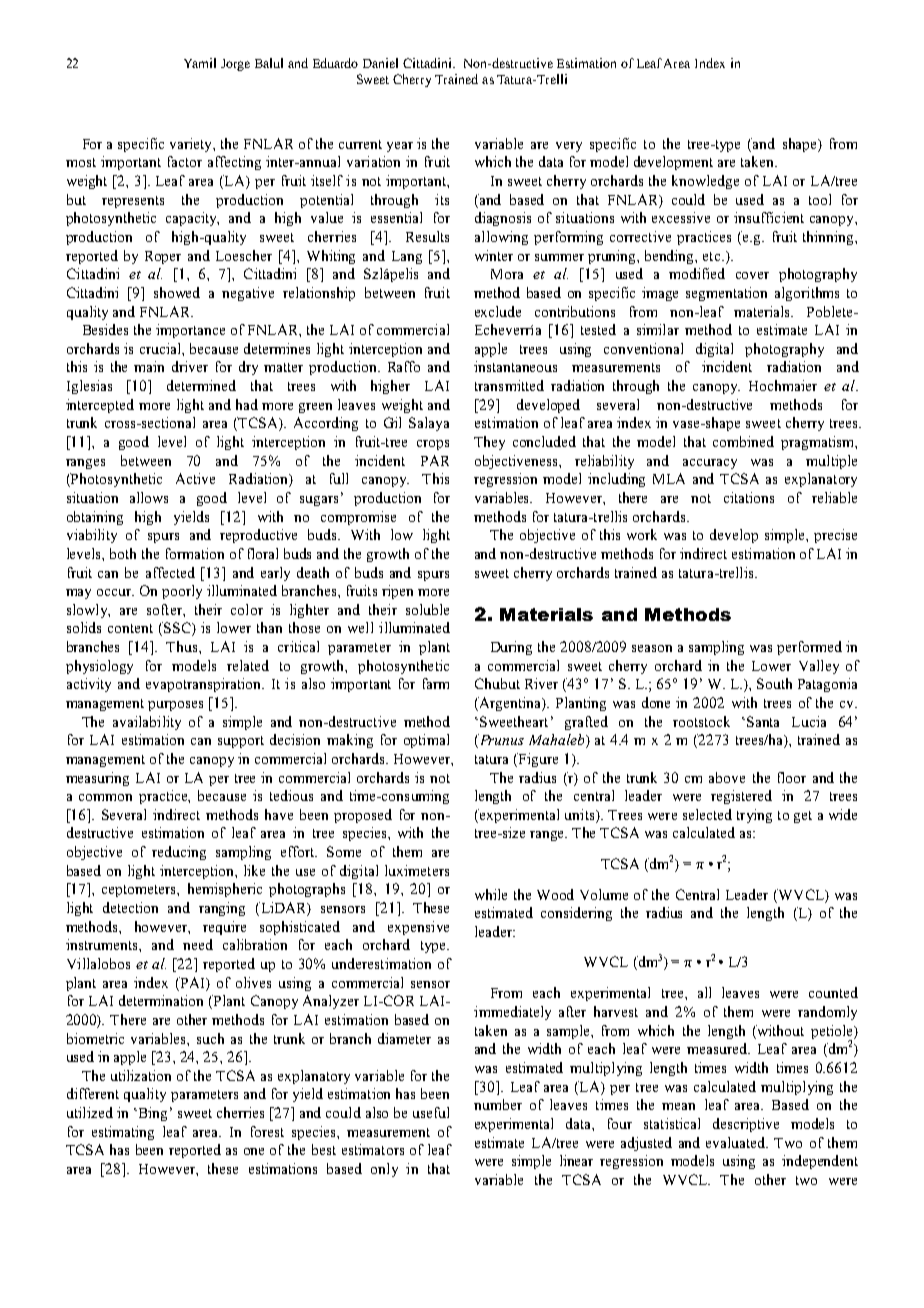 This image has height=1308, width=924. What do you see at coordinates (380, 63) in the image?
I see `Daniel` at bounding box center [380, 63].
